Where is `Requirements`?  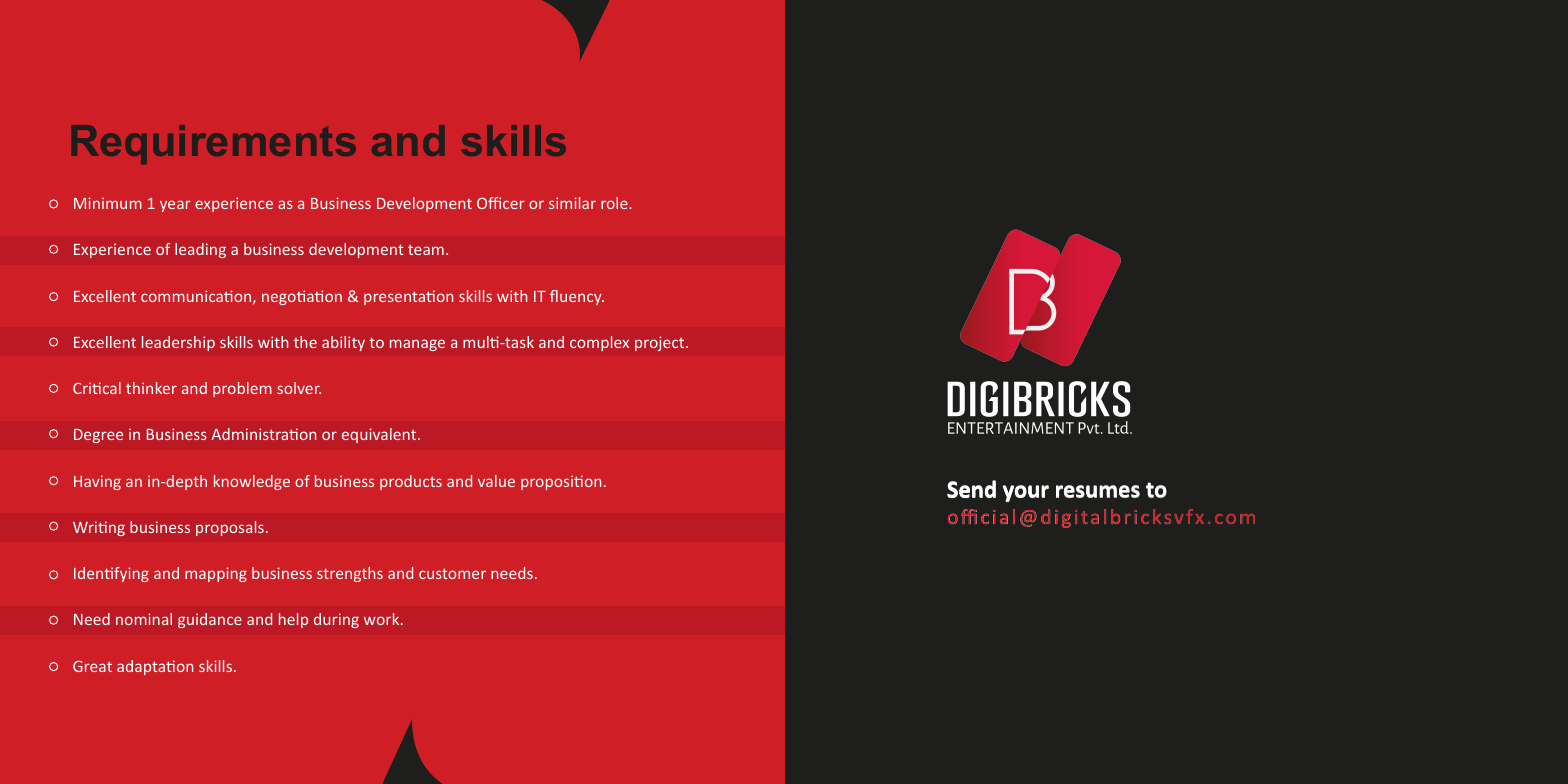 Requirements is located at coordinates (213, 144).
